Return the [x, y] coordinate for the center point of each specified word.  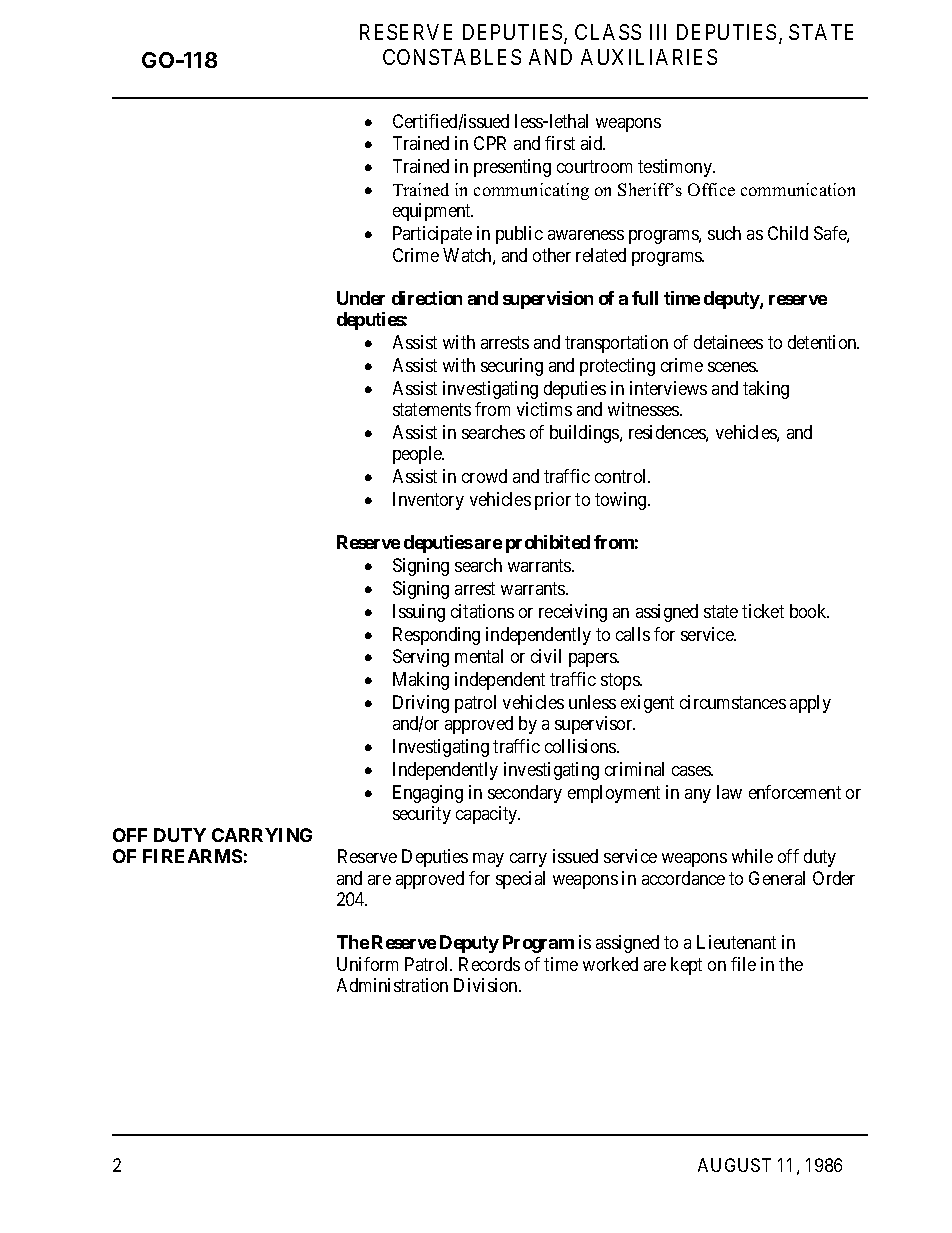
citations [482, 611]
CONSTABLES [452, 57]
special [520, 880]
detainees [728, 342]
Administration [392, 985]
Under [361, 298]
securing [512, 367]
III [658, 32]
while [752, 856]
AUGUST [734, 1165]
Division [487, 985]
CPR [490, 143]
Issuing [419, 613]
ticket [763, 611]
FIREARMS [192, 856]
